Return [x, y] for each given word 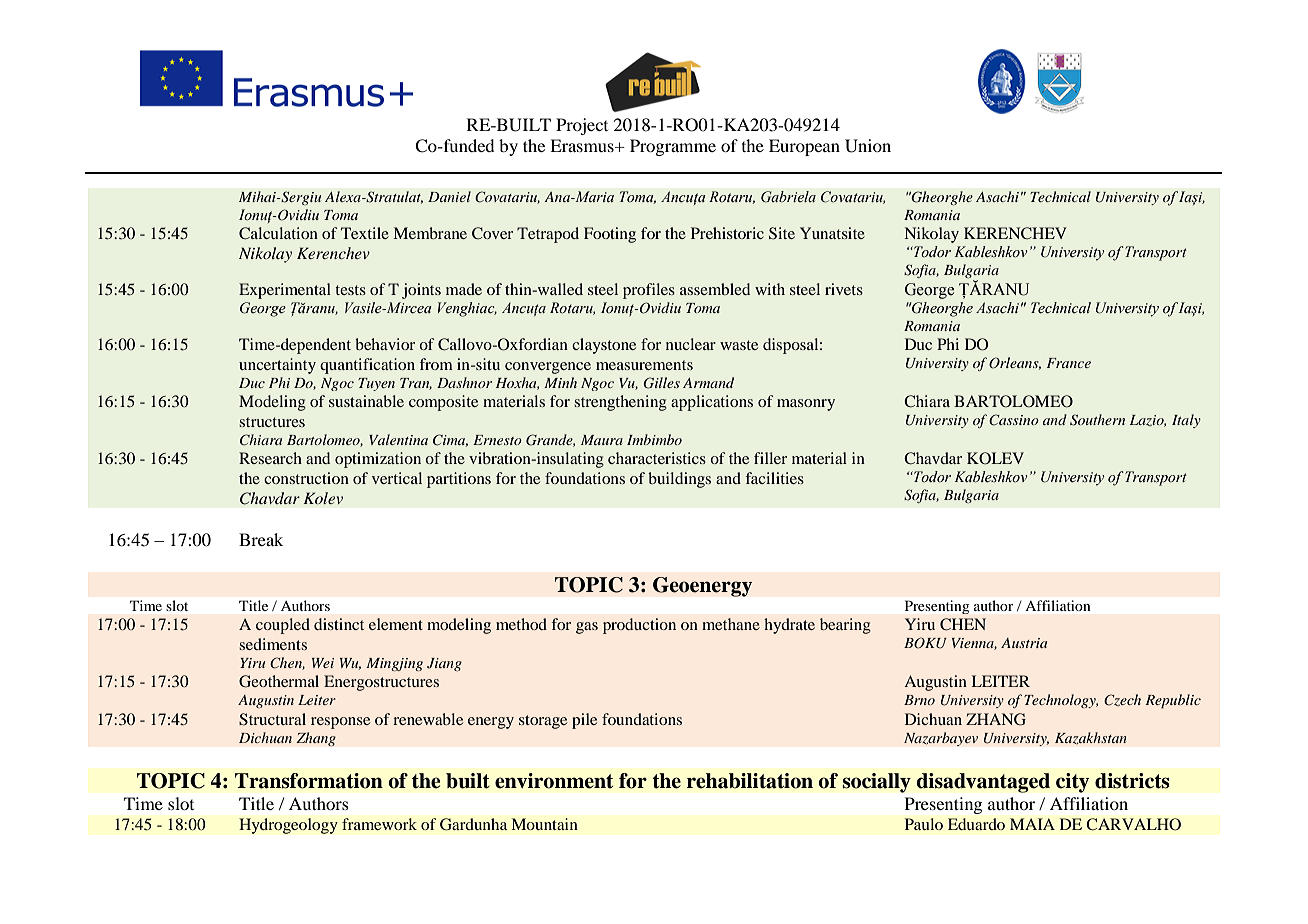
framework [379, 824]
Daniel [449, 196]
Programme [673, 147]
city [1073, 783]
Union [868, 146]
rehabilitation [750, 781]
